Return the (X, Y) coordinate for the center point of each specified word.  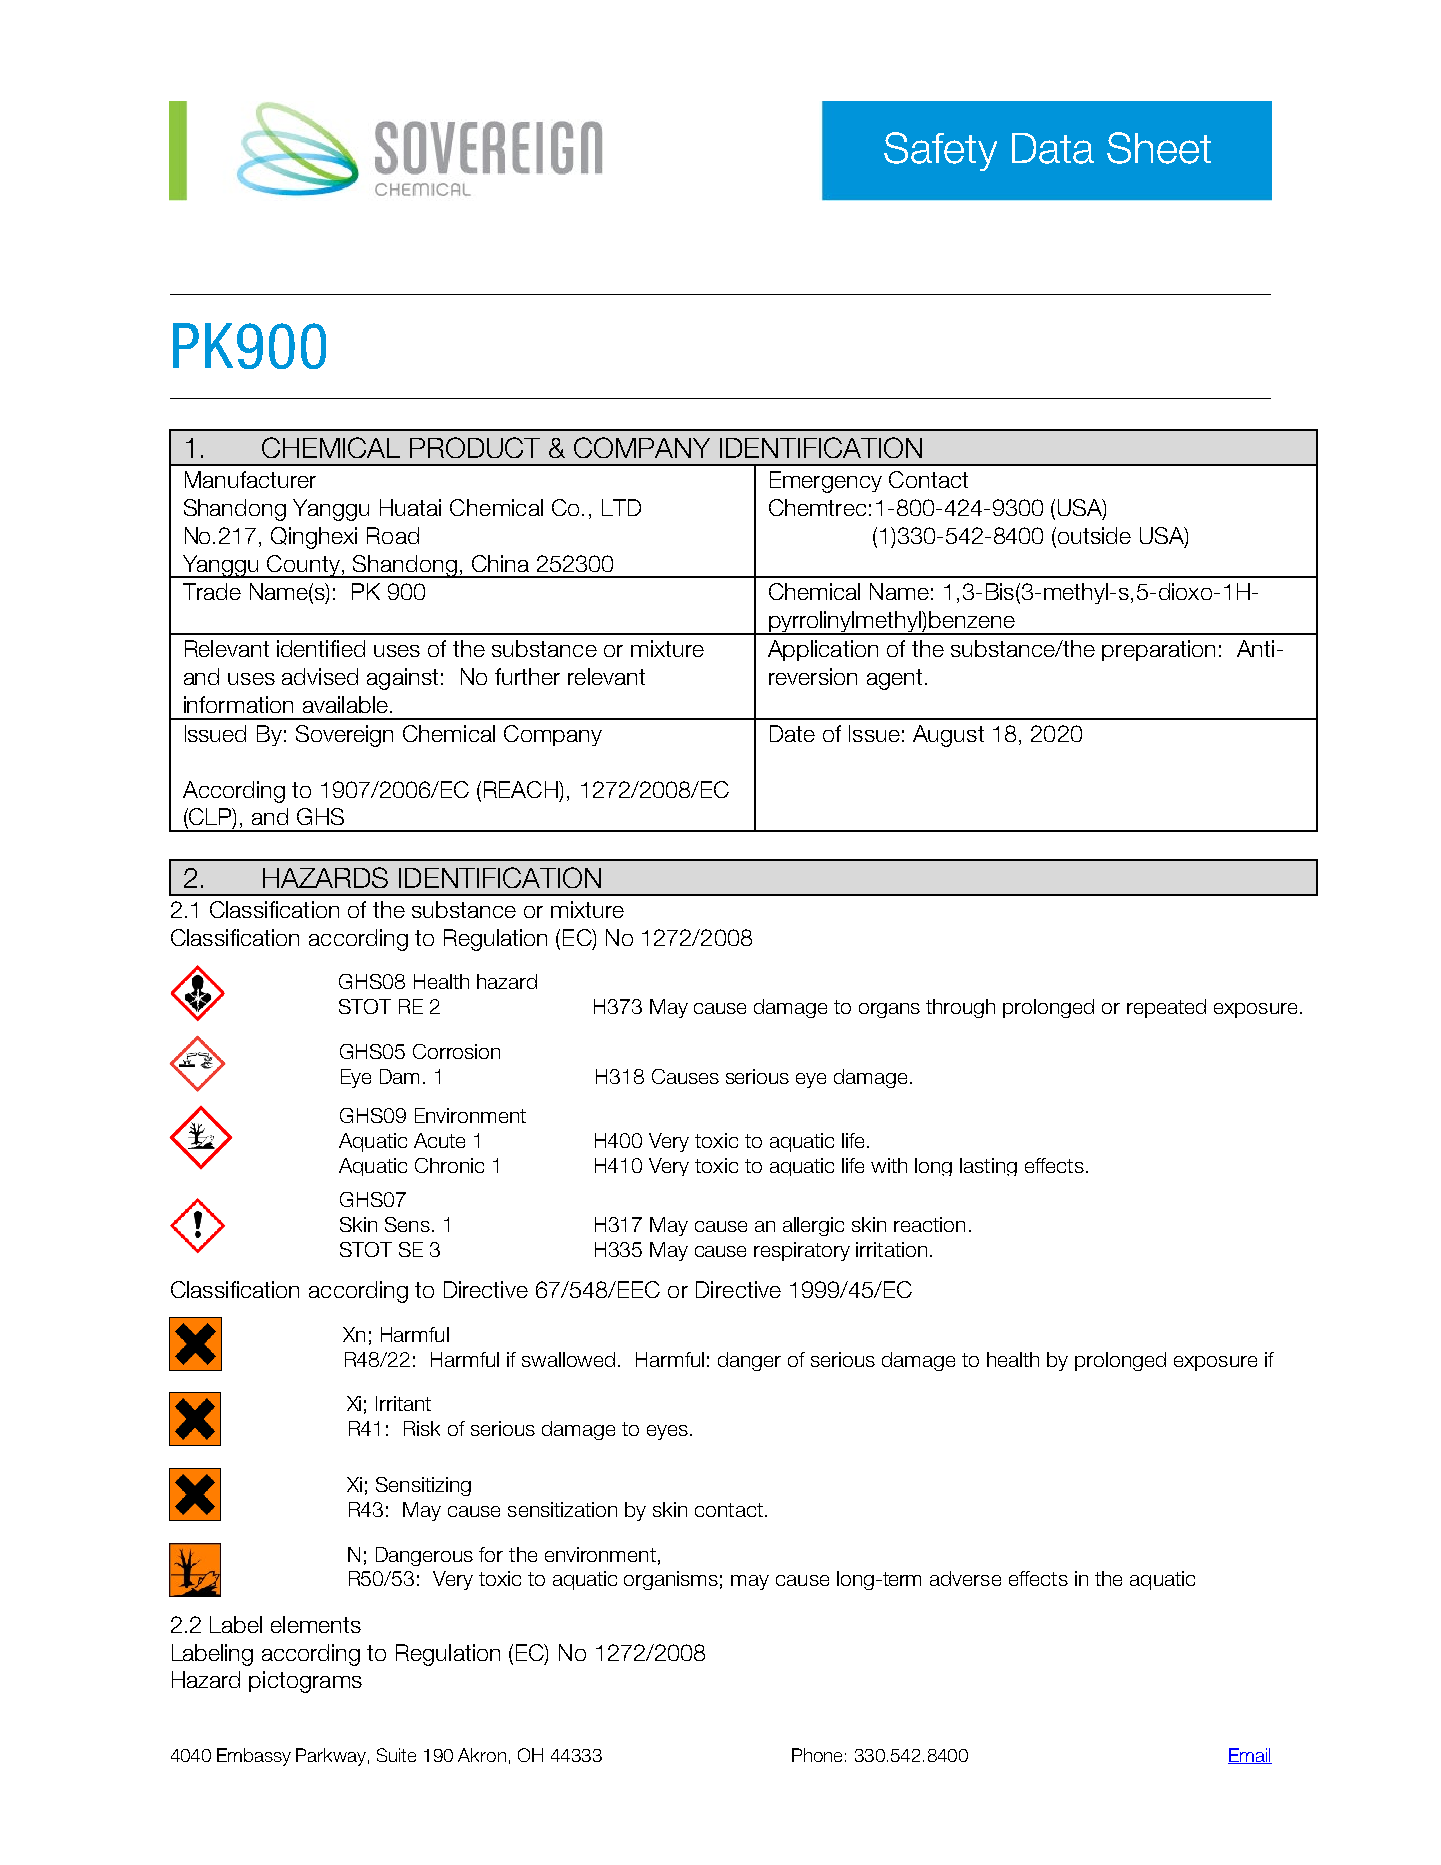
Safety (940, 151)
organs (889, 1010)
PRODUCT (475, 447)
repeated (1166, 1008)
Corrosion (456, 1051)
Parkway (331, 1757)
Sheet (1159, 148)
